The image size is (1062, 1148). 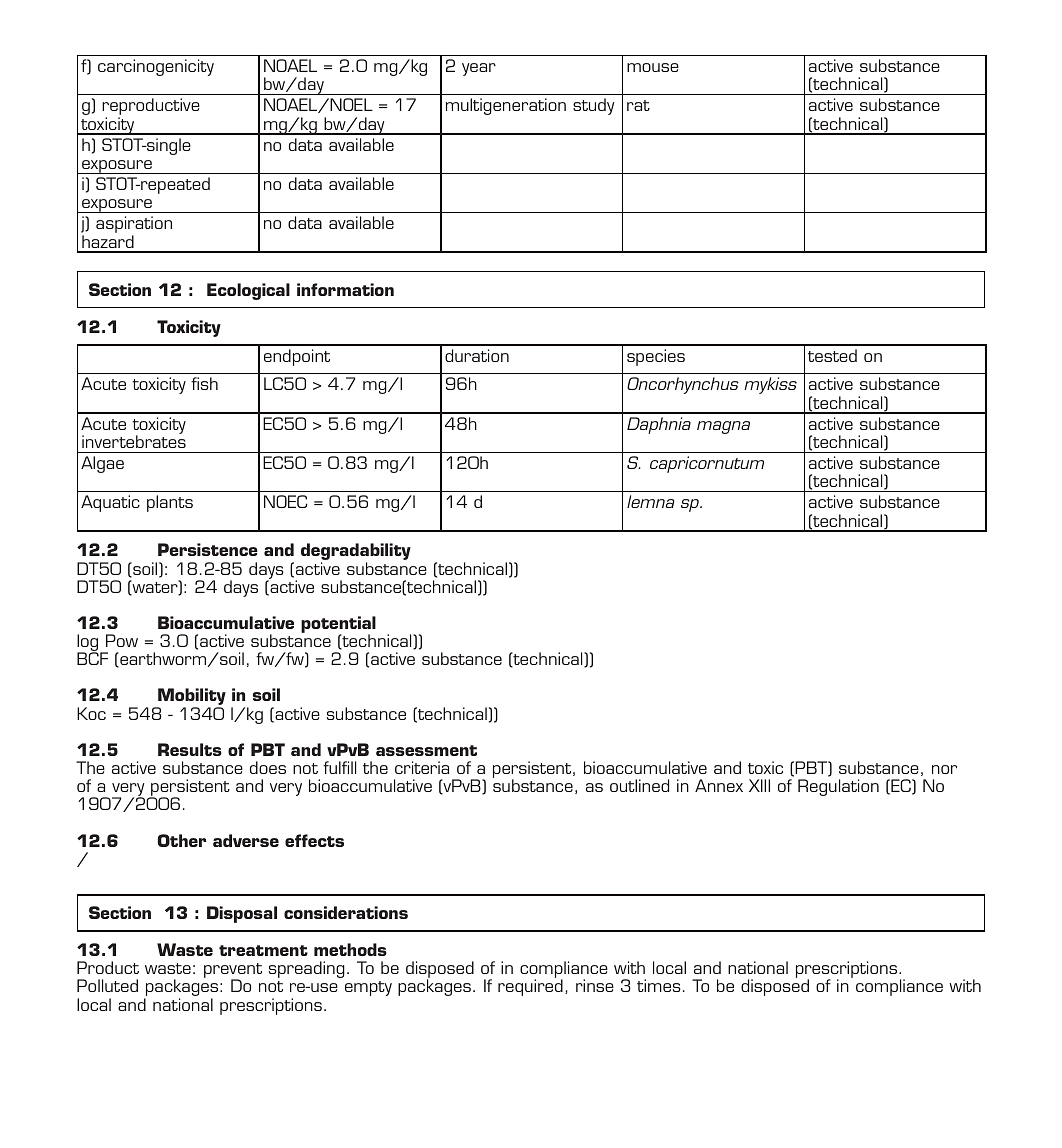 What do you see at coordinates (233, 972) in the screenshot?
I see `prevent` at bounding box center [233, 972].
